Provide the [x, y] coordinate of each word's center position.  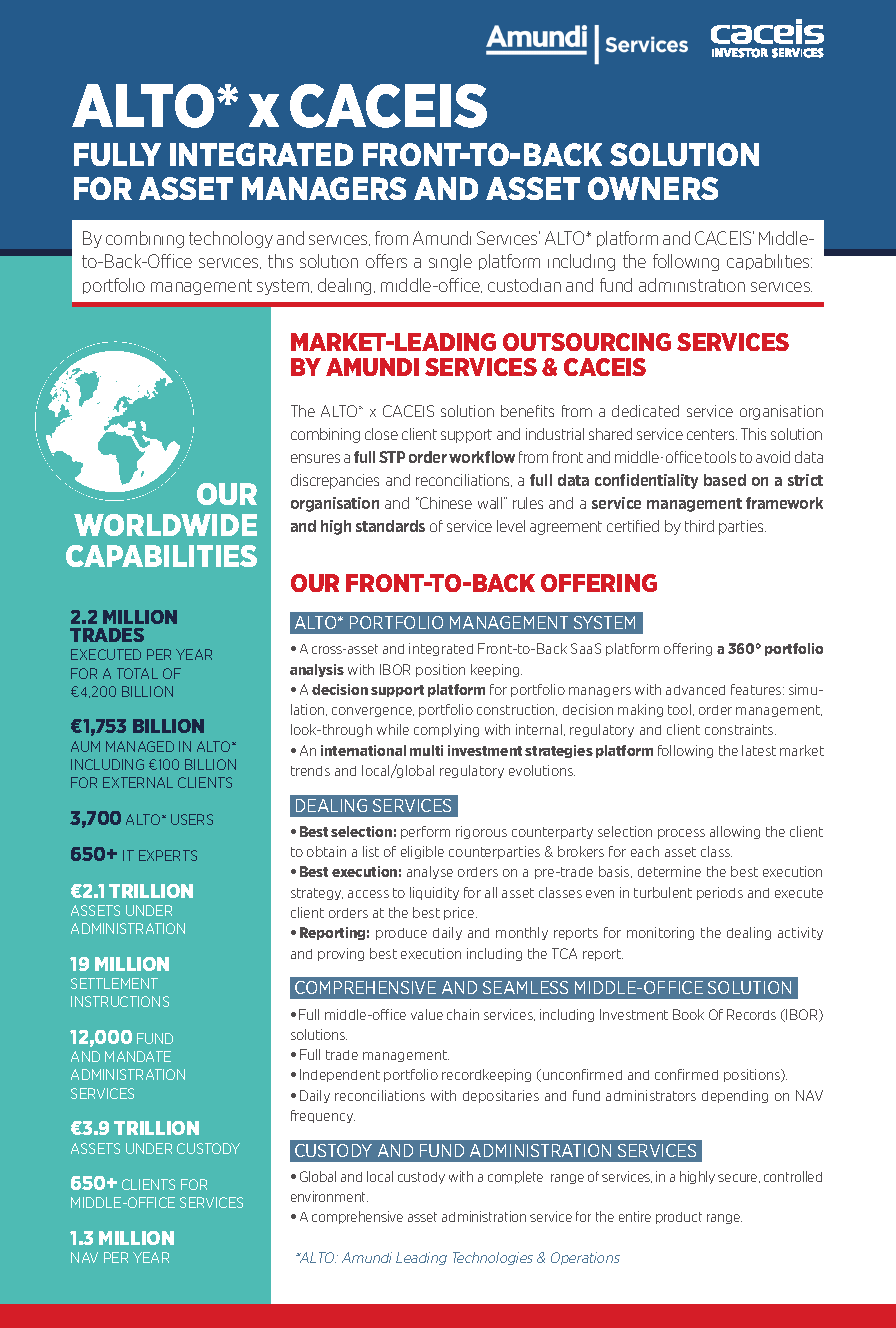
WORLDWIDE [165, 525]
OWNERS [653, 188]
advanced [695, 690]
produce [401, 934]
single [450, 262]
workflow [482, 457]
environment [329, 1196]
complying [446, 730]
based [725, 480]
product [679, 1218]
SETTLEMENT [114, 983]
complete [515, 1177]
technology [231, 239]
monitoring [660, 933]
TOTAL [137, 673]
